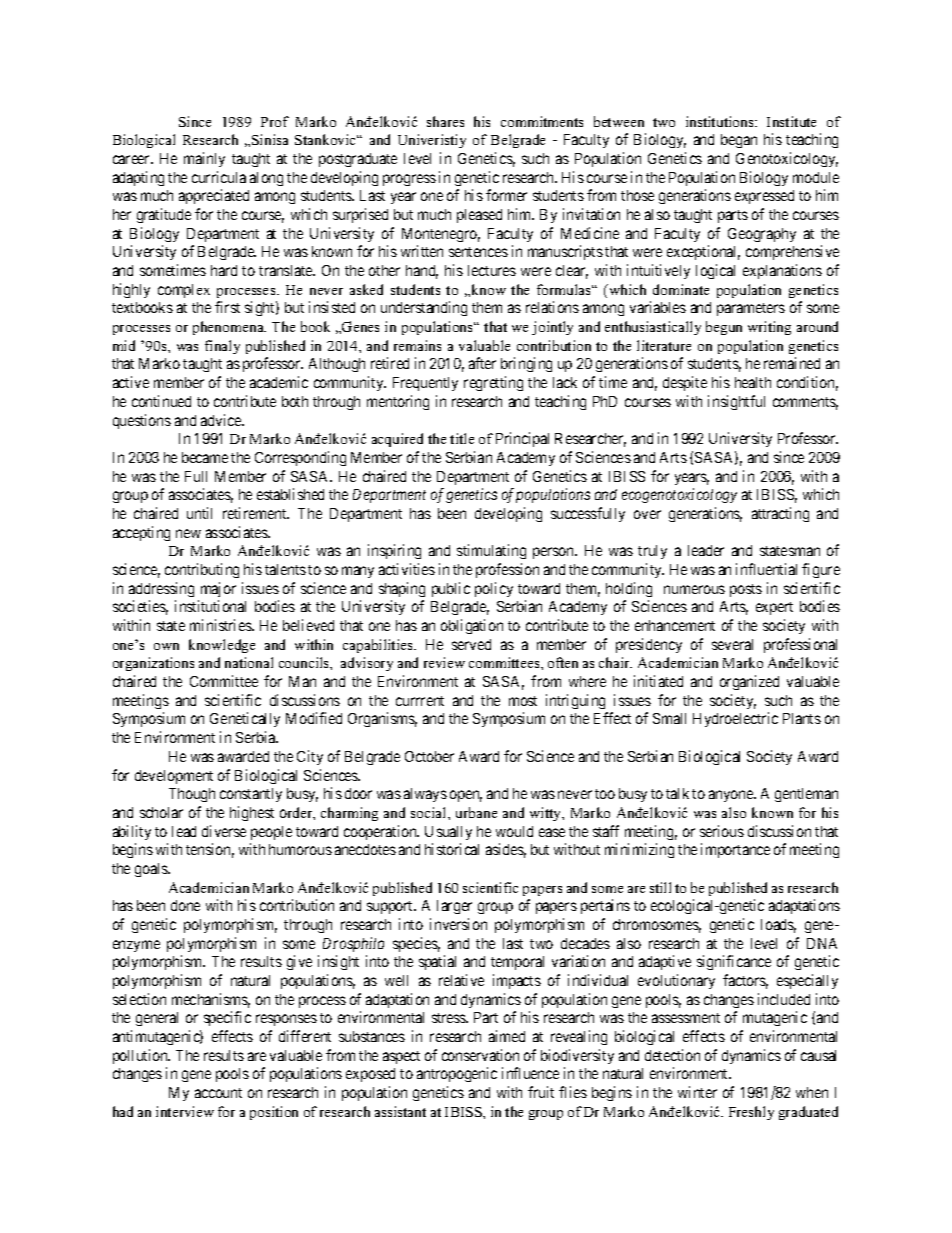 The image size is (952, 1233). I want to click on obligation, so click(472, 626).
